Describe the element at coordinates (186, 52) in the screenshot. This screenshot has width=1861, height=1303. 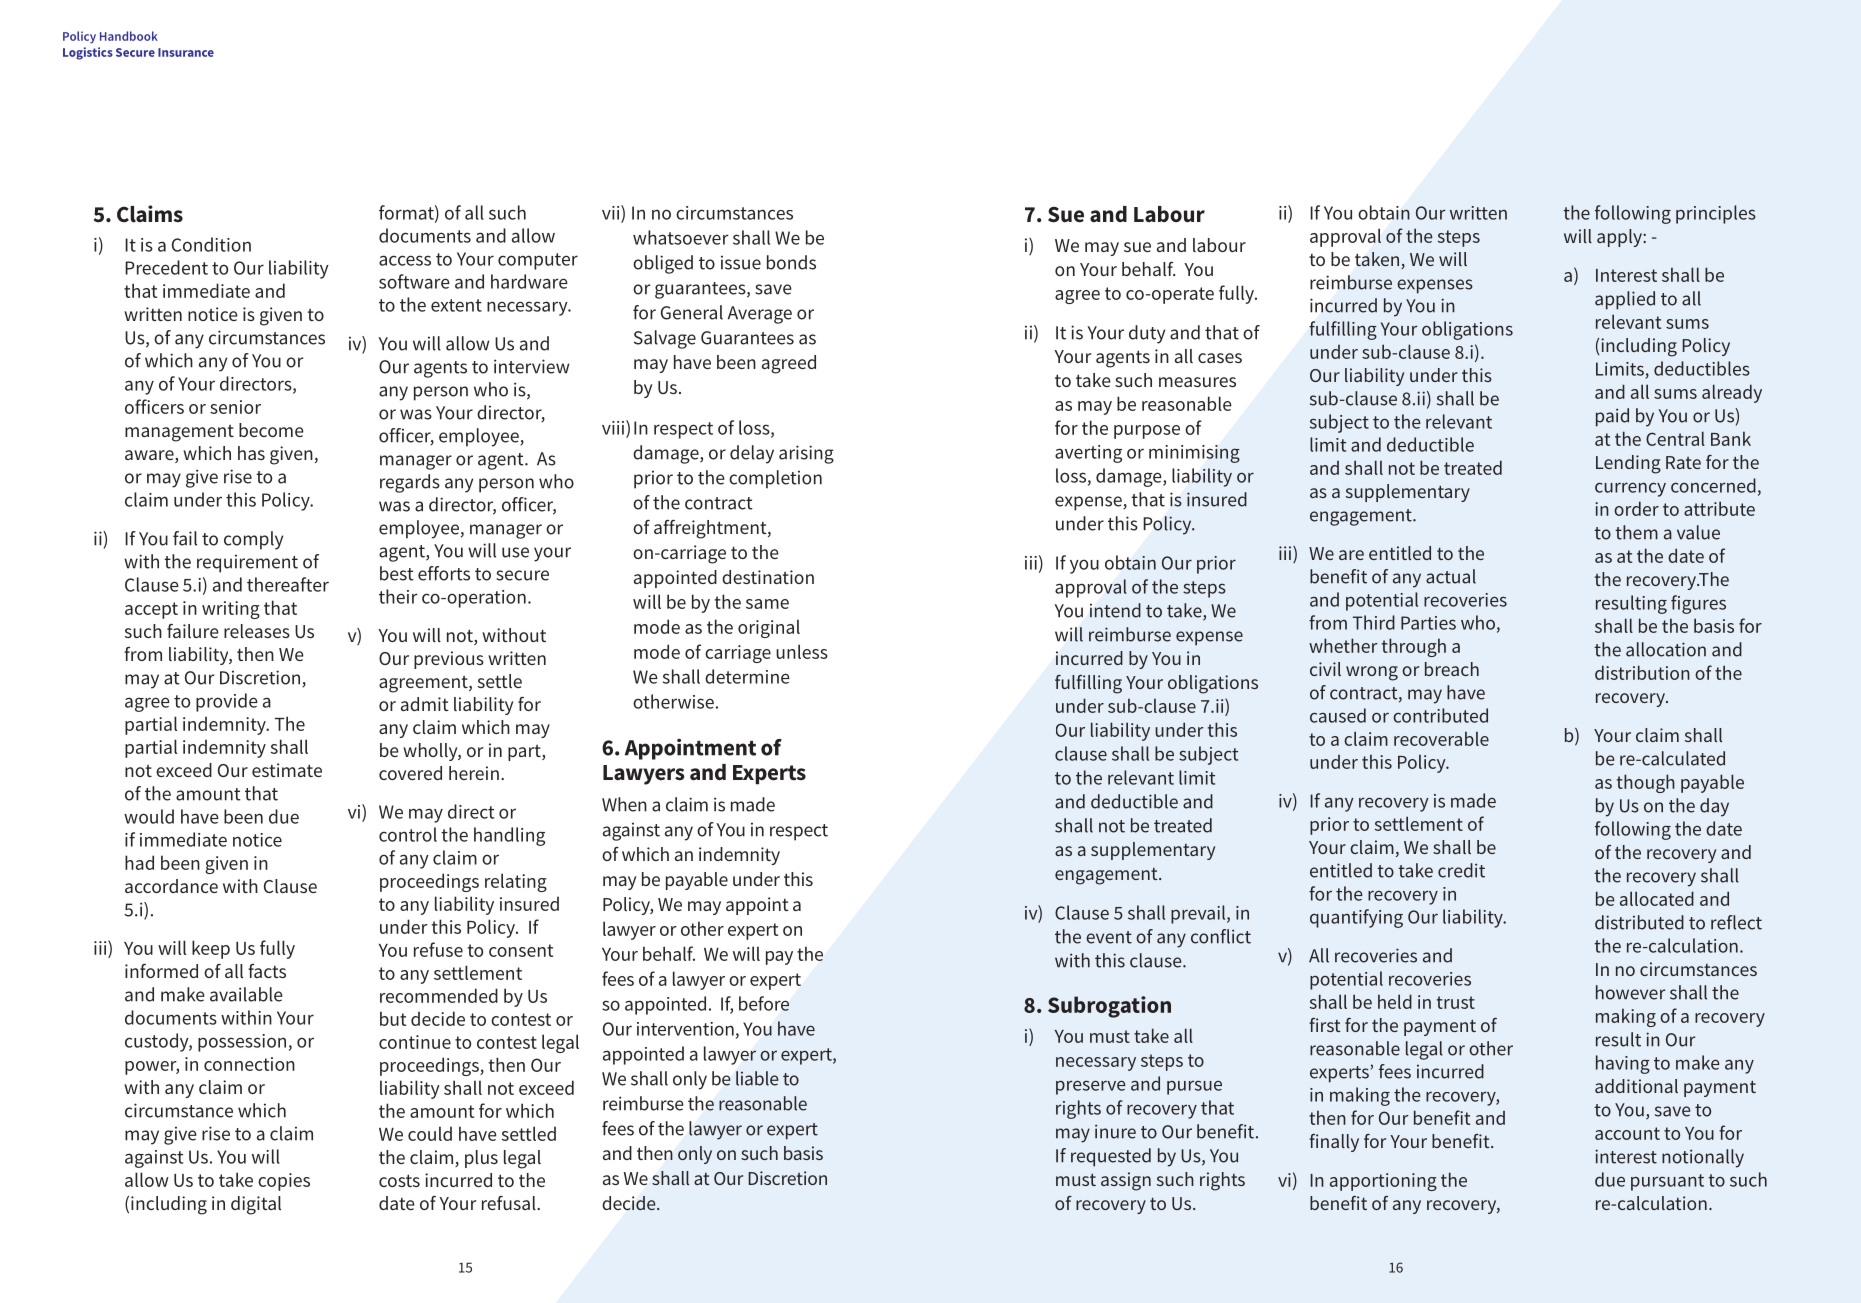
I see `Insurance` at that location.
